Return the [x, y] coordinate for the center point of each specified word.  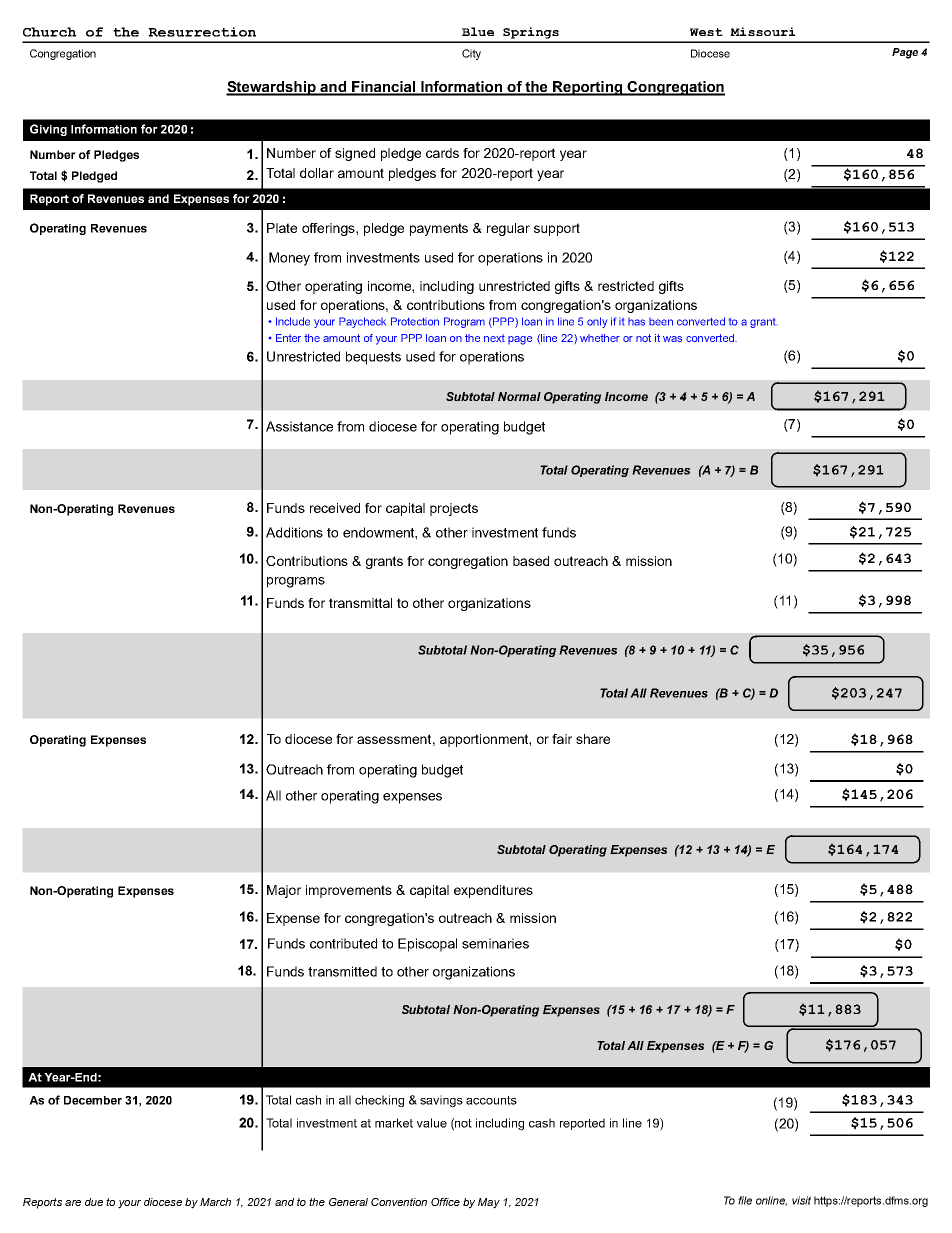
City [471, 54]
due [94, 1202]
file [745, 1200]
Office [445, 1202]
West [706, 32]
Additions [294, 532]
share [593, 739]
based [531, 561]
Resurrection [202, 32]
